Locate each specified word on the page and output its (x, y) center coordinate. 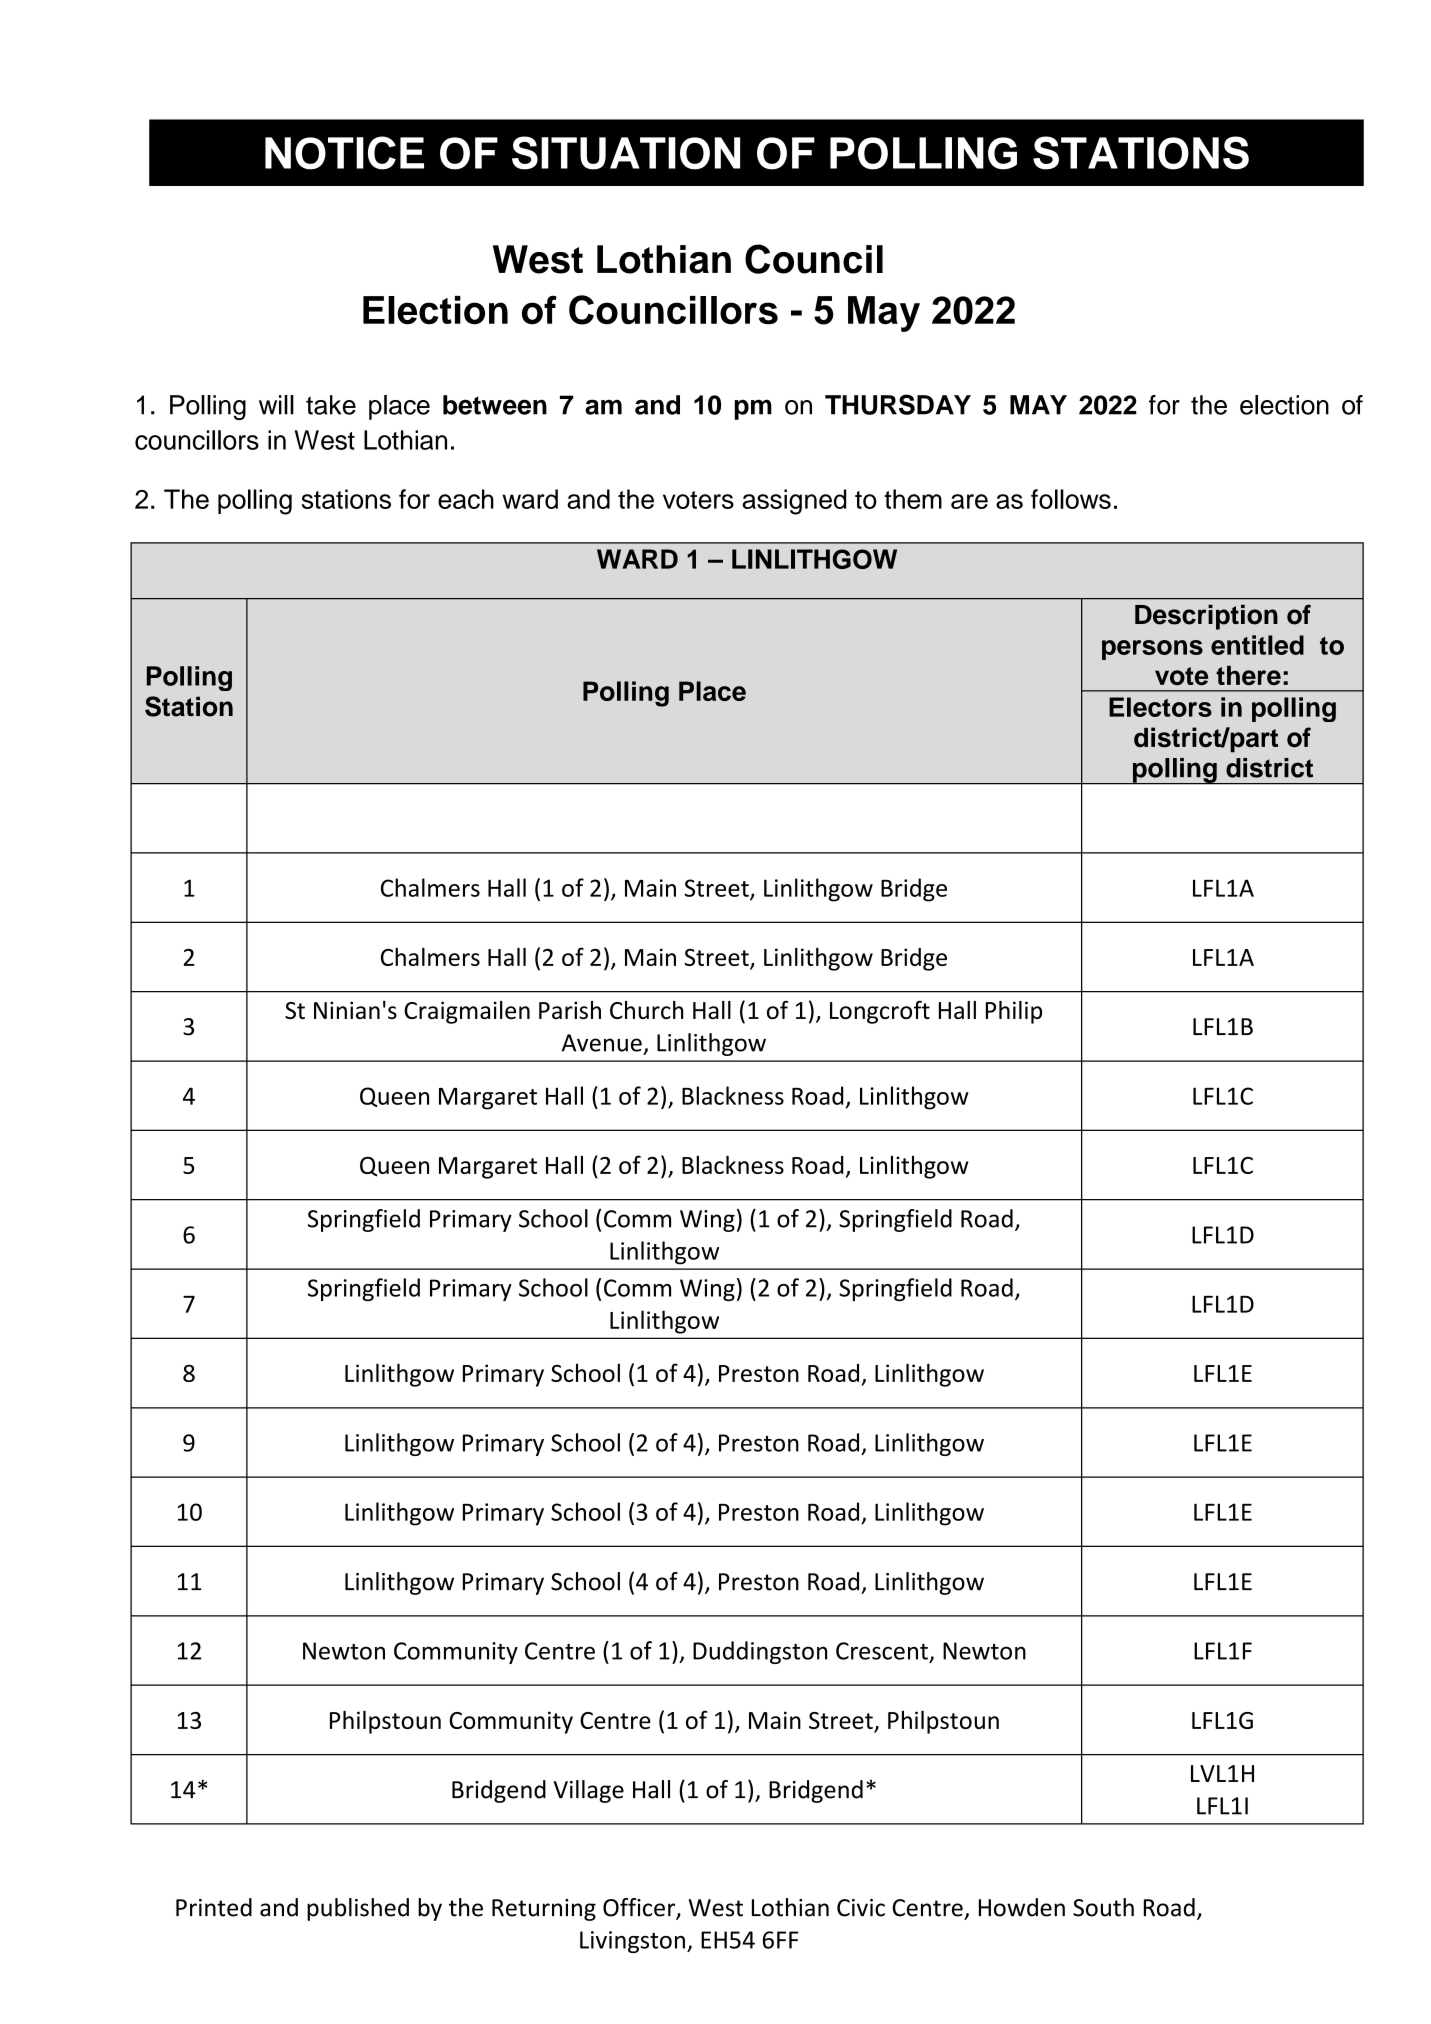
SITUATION (626, 153)
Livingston (632, 1942)
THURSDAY (898, 404)
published (358, 1909)
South (1103, 1907)
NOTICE (344, 153)
